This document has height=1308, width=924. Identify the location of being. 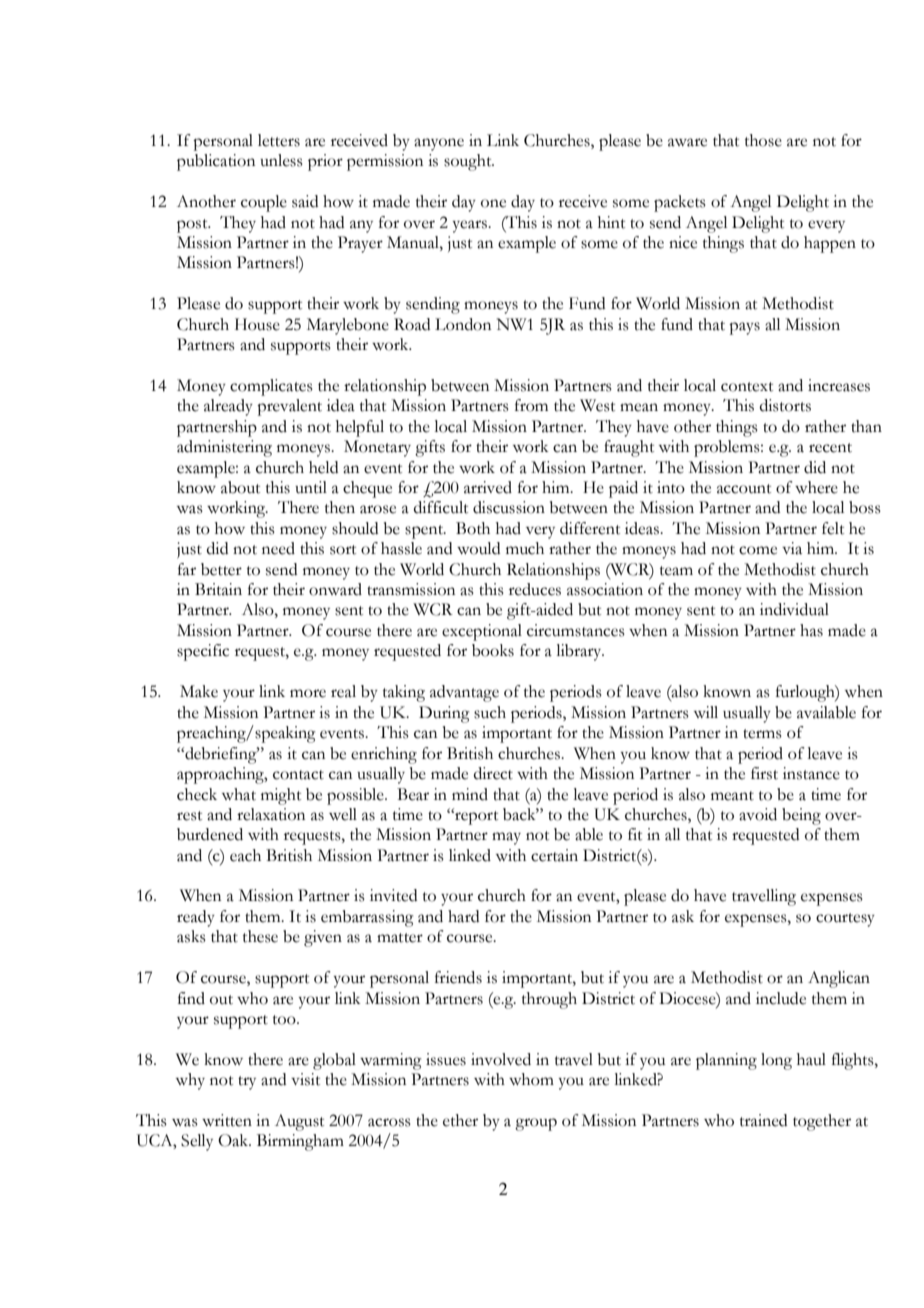
(801, 816).
